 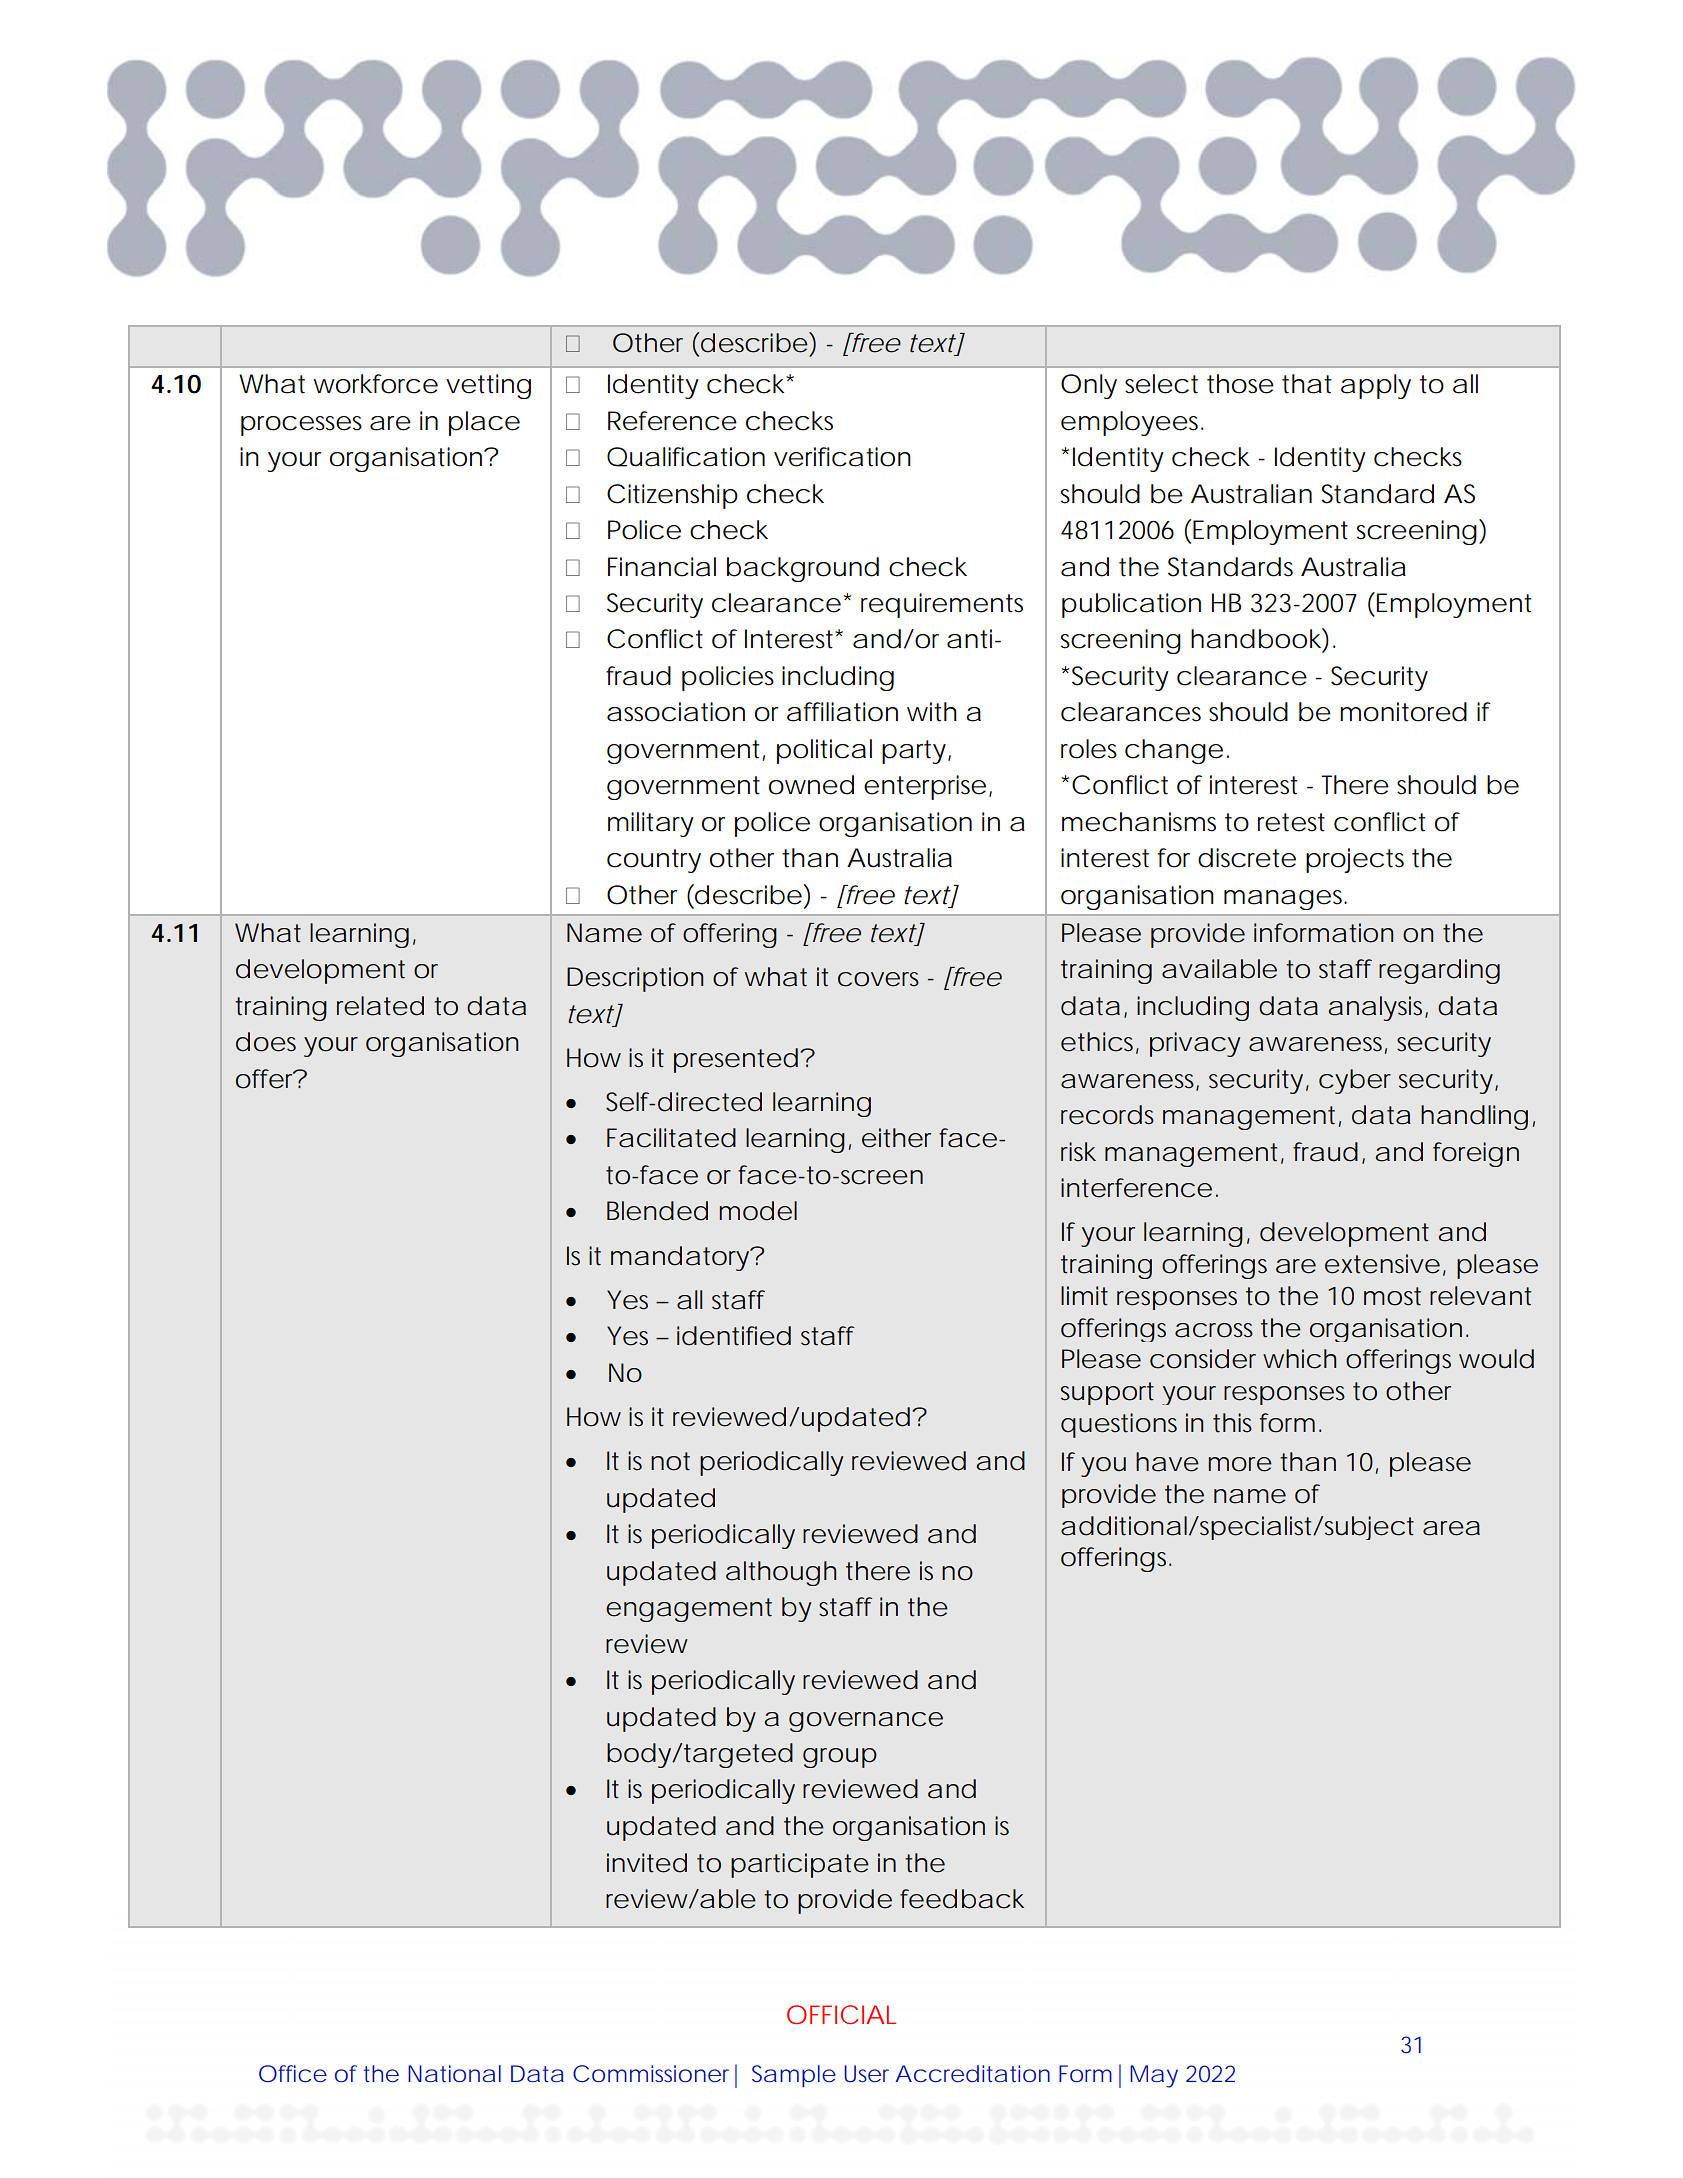 I want to click on most, so click(x=1392, y=1296).
